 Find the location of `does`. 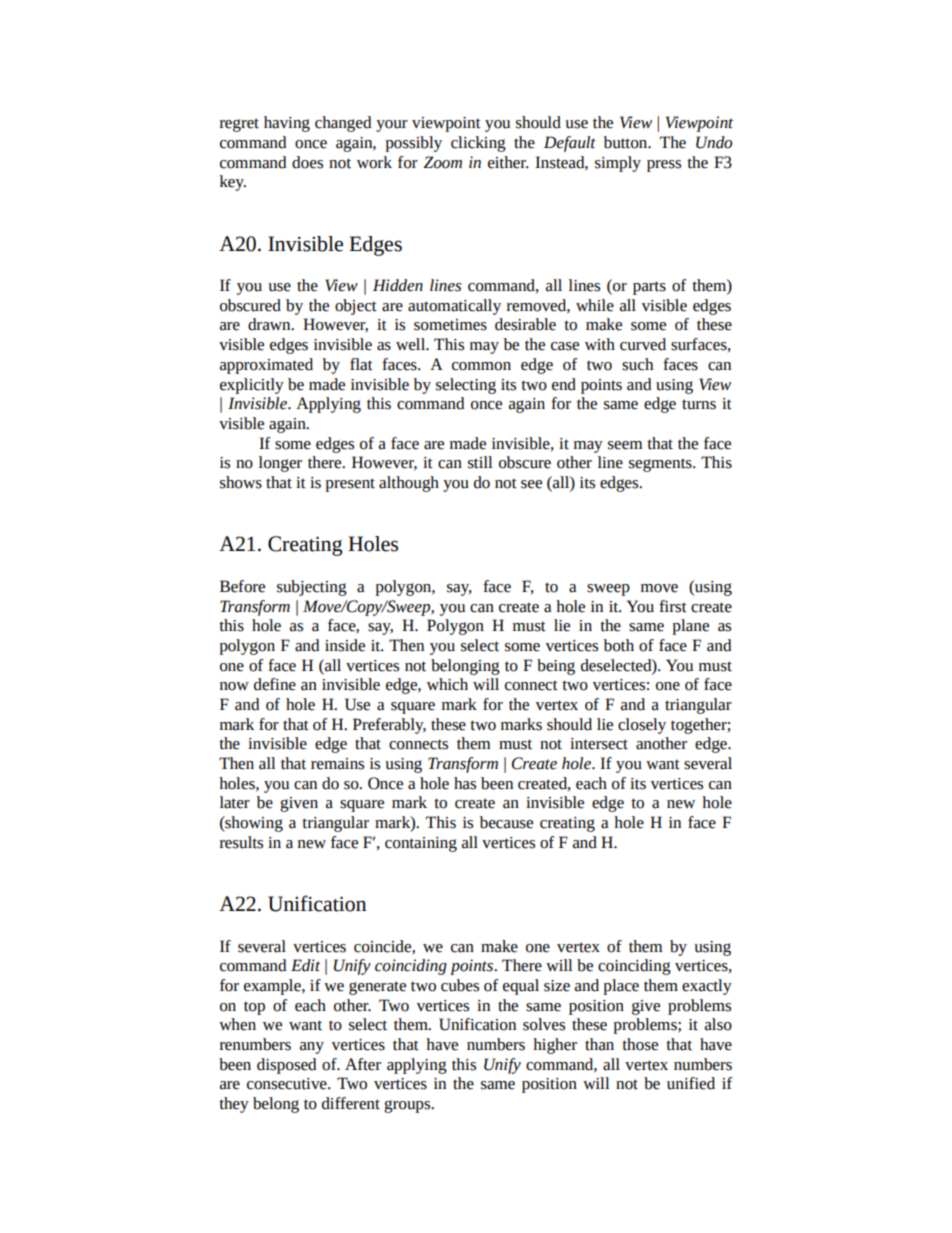

does is located at coordinates (307, 162).
